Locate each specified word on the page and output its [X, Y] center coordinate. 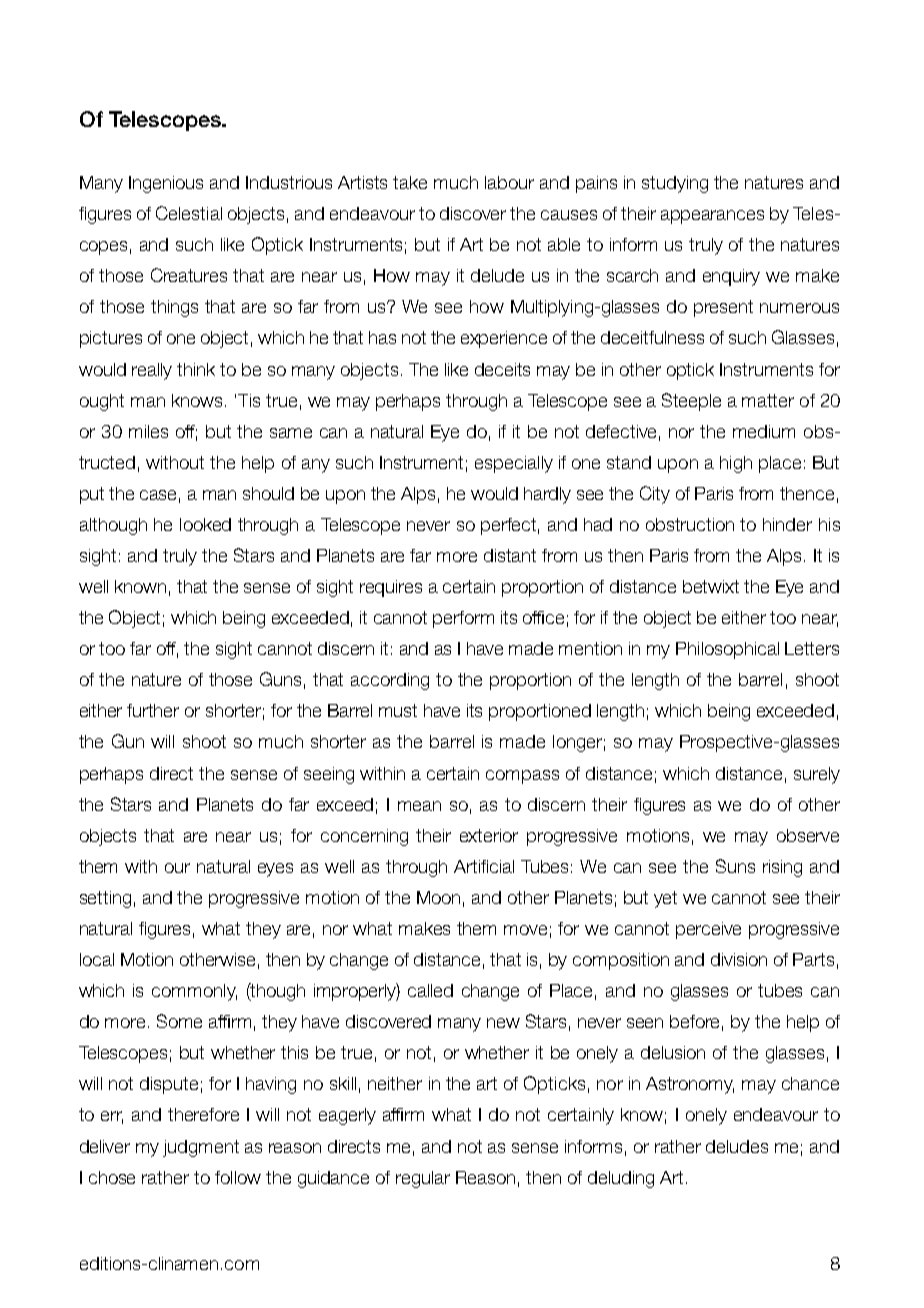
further [153, 710]
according [390, 681]
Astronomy [690, 1085]
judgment [201, 1148]
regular [423, 1179]
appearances [712, 217]
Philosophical [727, 650]
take [410, 182]
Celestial [189, 213]
